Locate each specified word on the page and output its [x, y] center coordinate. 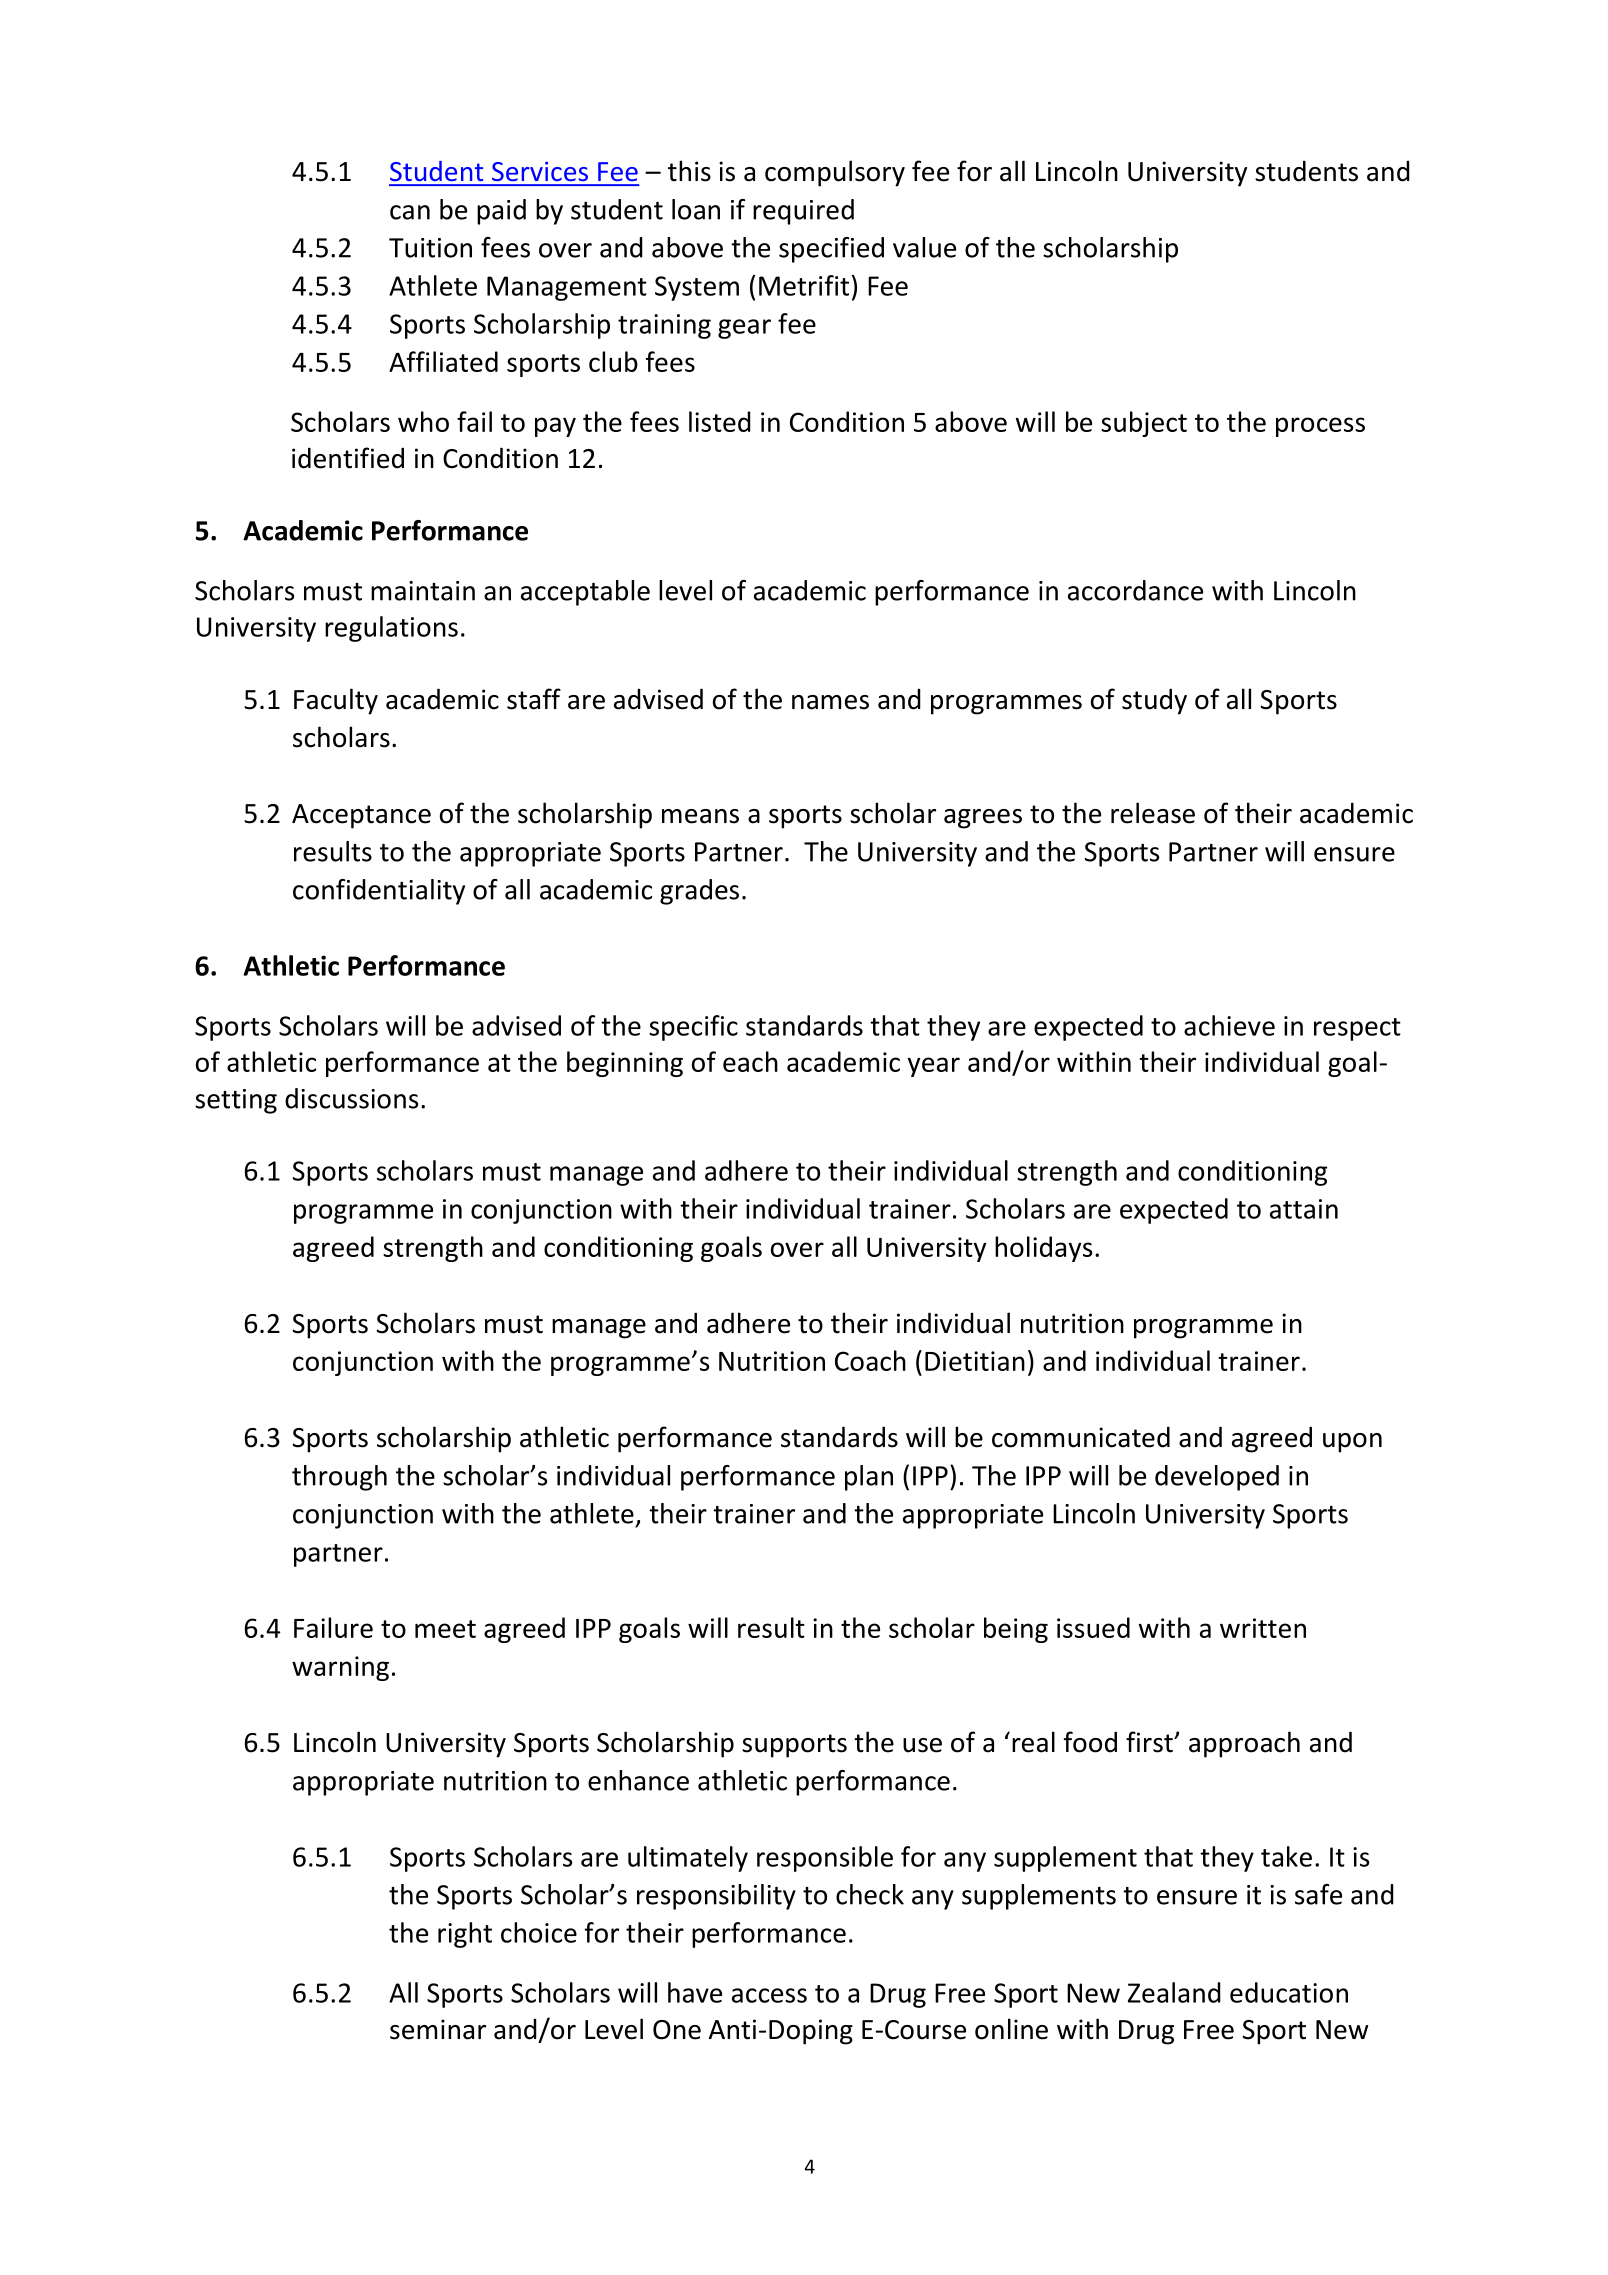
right [465, 1935]
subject [1144, 424]
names [830, 702]
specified [831, 250]
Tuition [430, 248]
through [339, 1478]
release [1153, 813]
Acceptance [361, 816]
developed [1217, 1478]
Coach [870, 1360]
